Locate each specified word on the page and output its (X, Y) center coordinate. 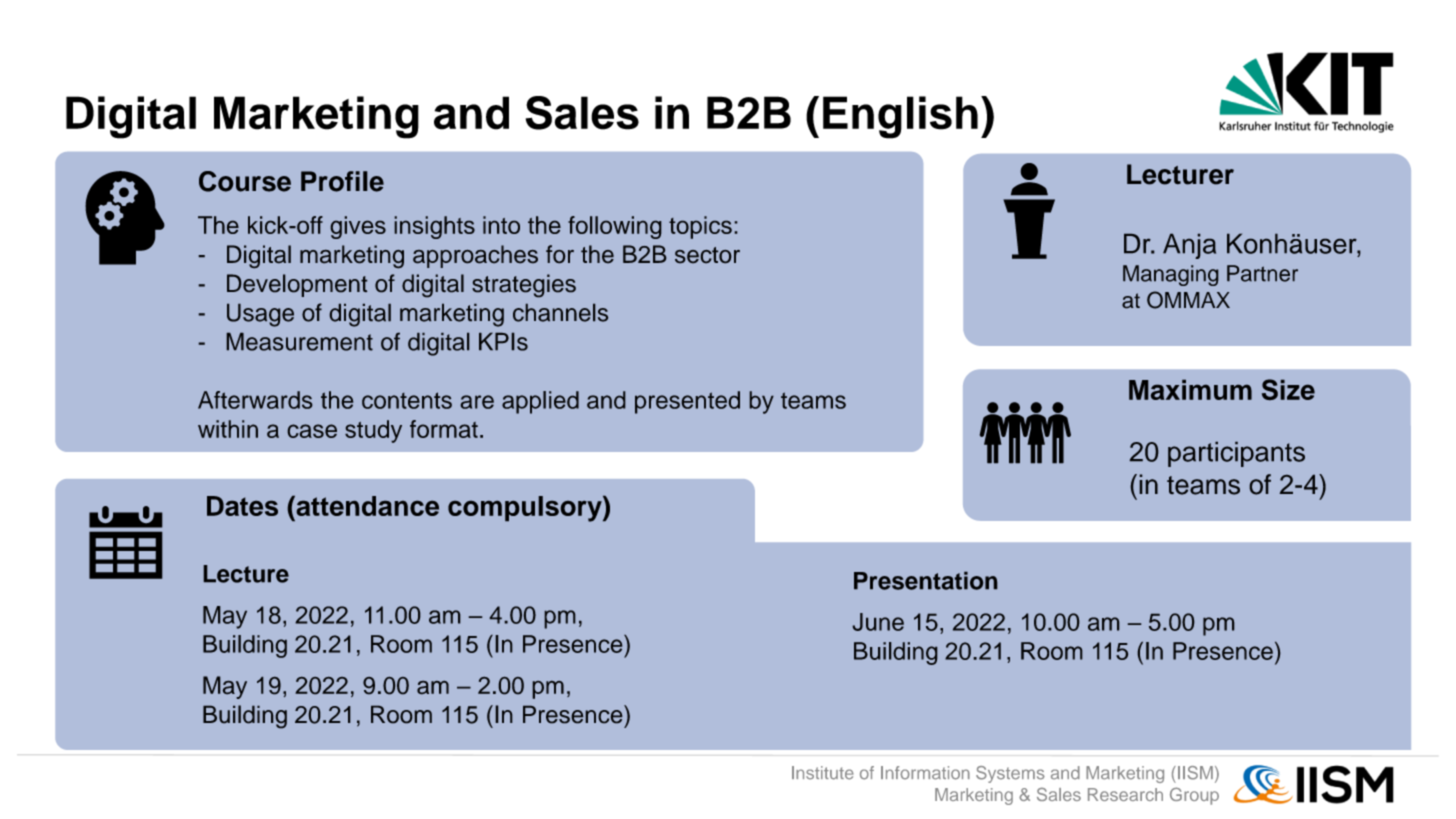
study (373, 431)
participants (1236, 454)
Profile (342, 181)
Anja (1189, 246)
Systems (1010, 774)
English (900, 117)
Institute (823, 773)
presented (687, 402)
